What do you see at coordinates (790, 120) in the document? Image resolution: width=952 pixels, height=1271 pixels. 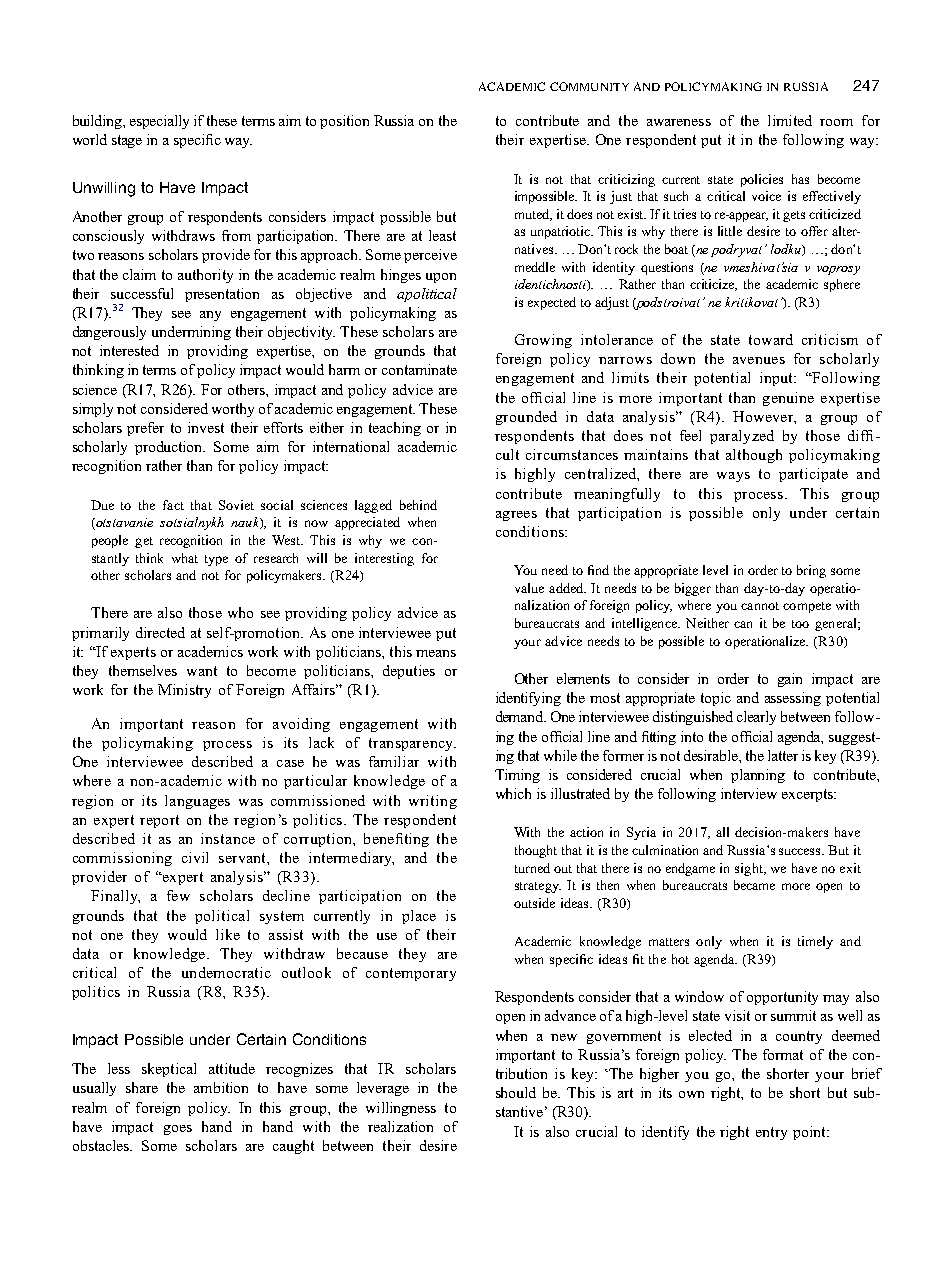 I see `limited` at bounding box center [790, 120].
